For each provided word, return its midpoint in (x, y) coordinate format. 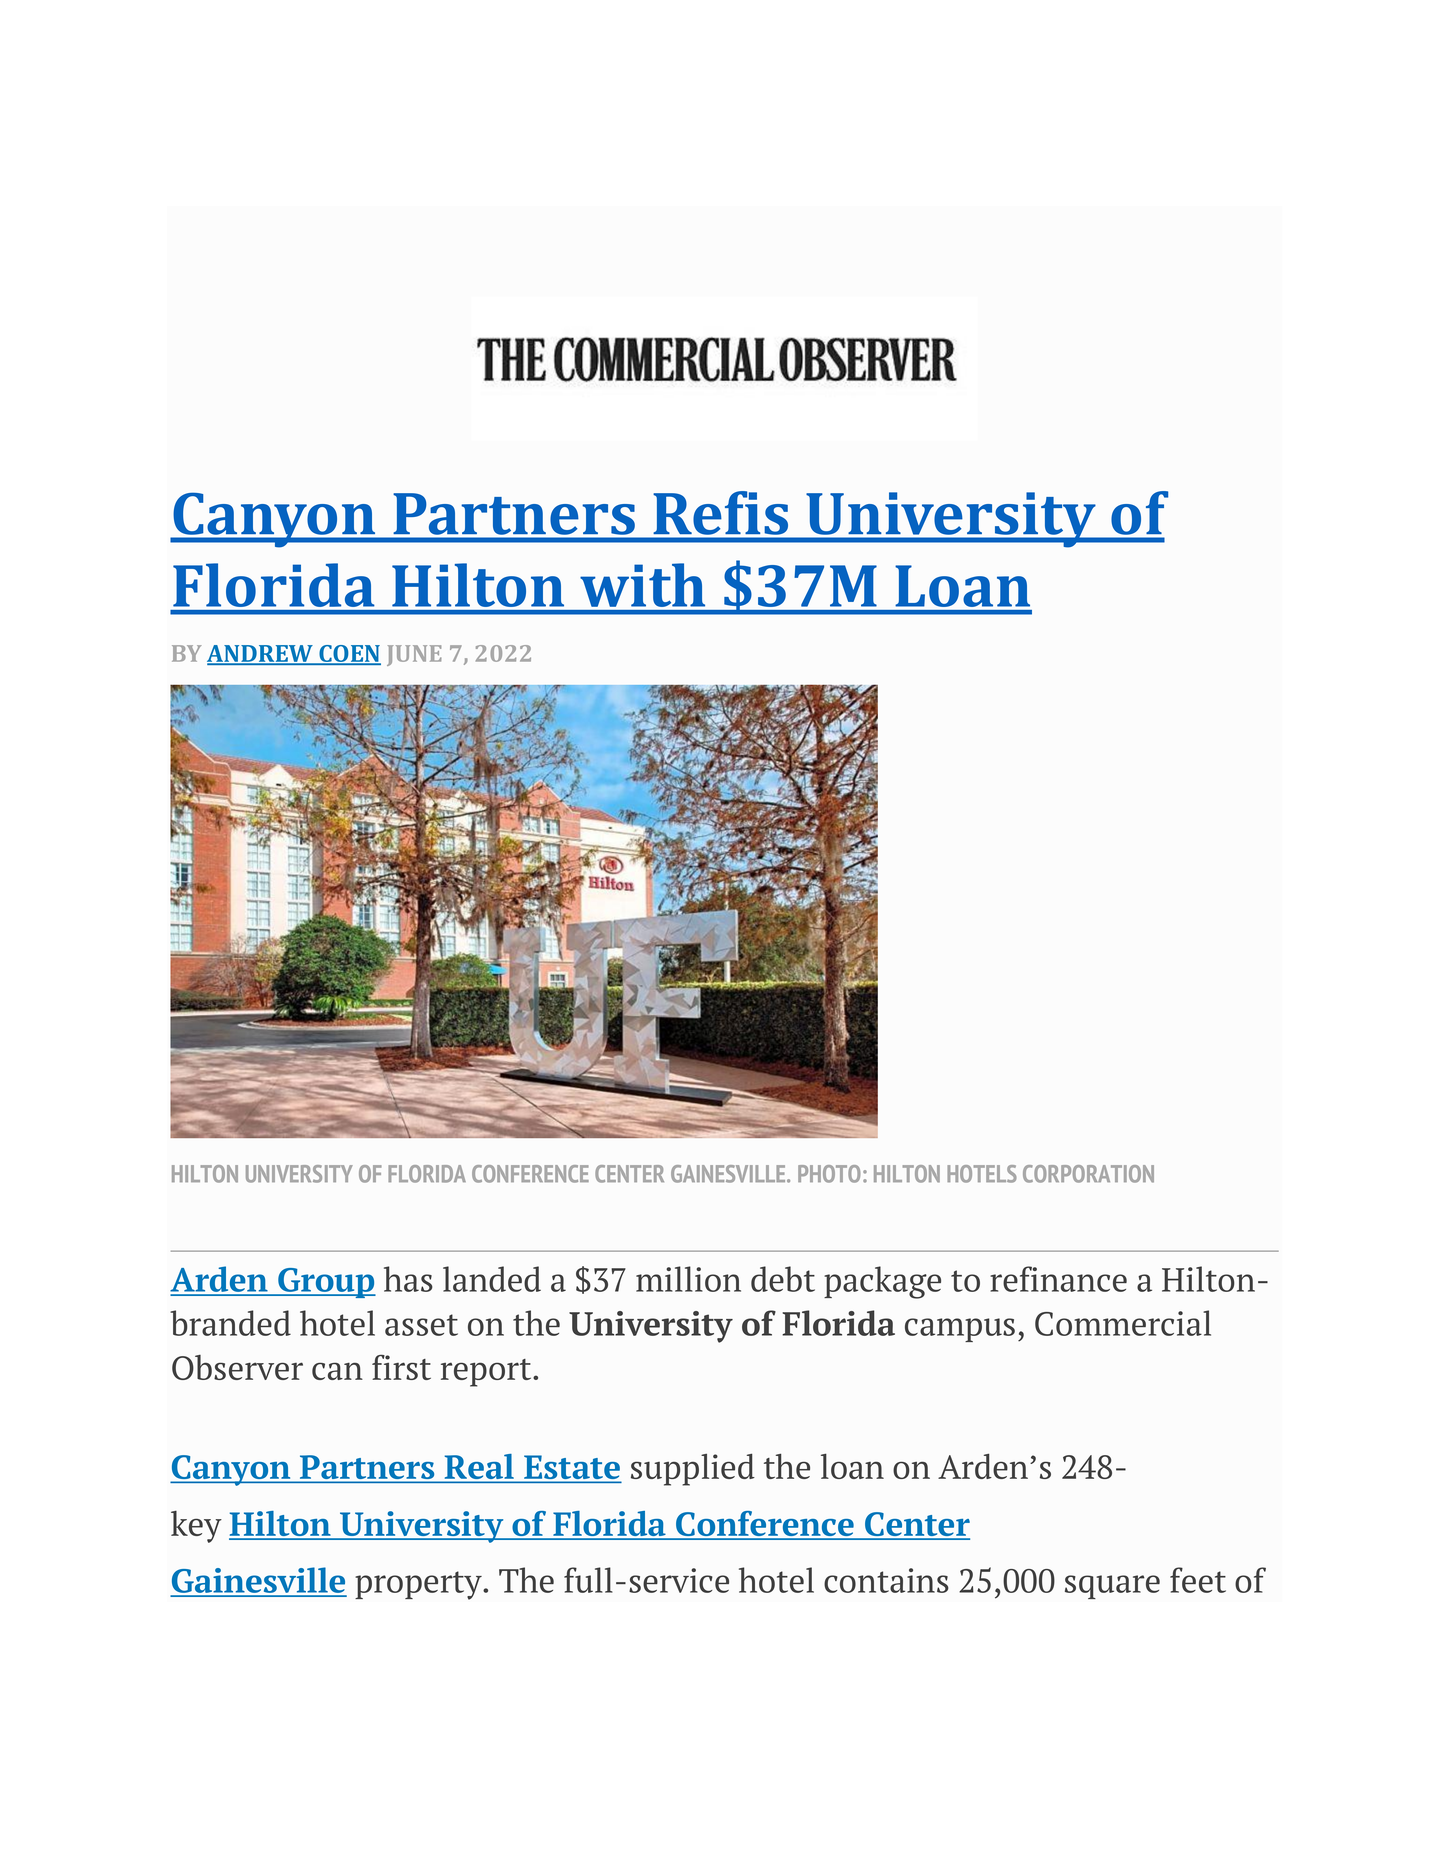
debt (783, 1279)
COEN (349, 654)
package (882, 1282)
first (401, 1367)
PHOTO (829, 1174)
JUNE (414, 655)
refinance (1058, 1279)
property (419, 1585)
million (688, 1279)
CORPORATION (1088, 1174)
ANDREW (261, 654)
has (408, 1279)
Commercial (1123, 1323)
